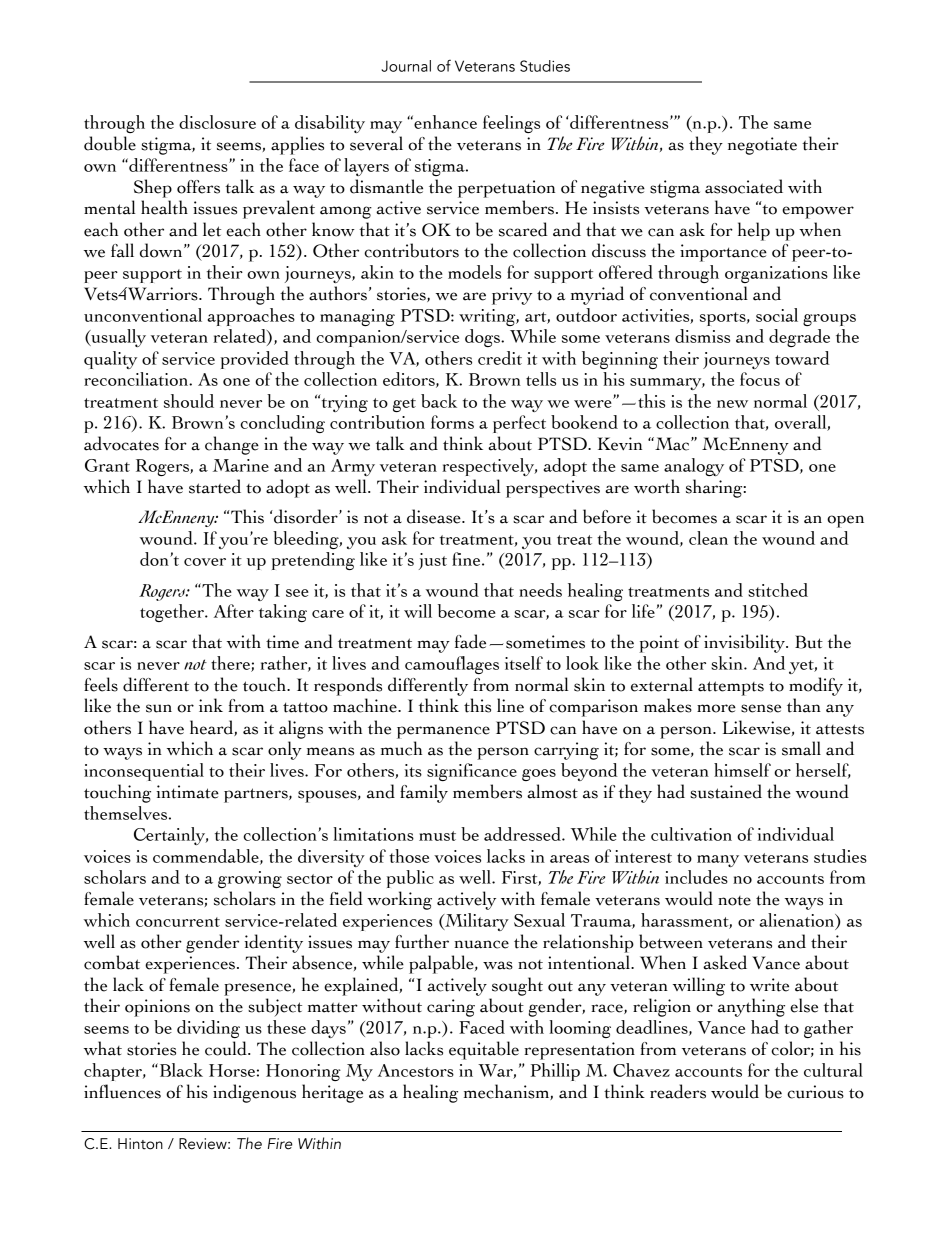 Image resolution: width=952 pixels, height=1233 pixels. Describe the element at coordinates (732, 404) in the screenshot. I see `new` at that location.
